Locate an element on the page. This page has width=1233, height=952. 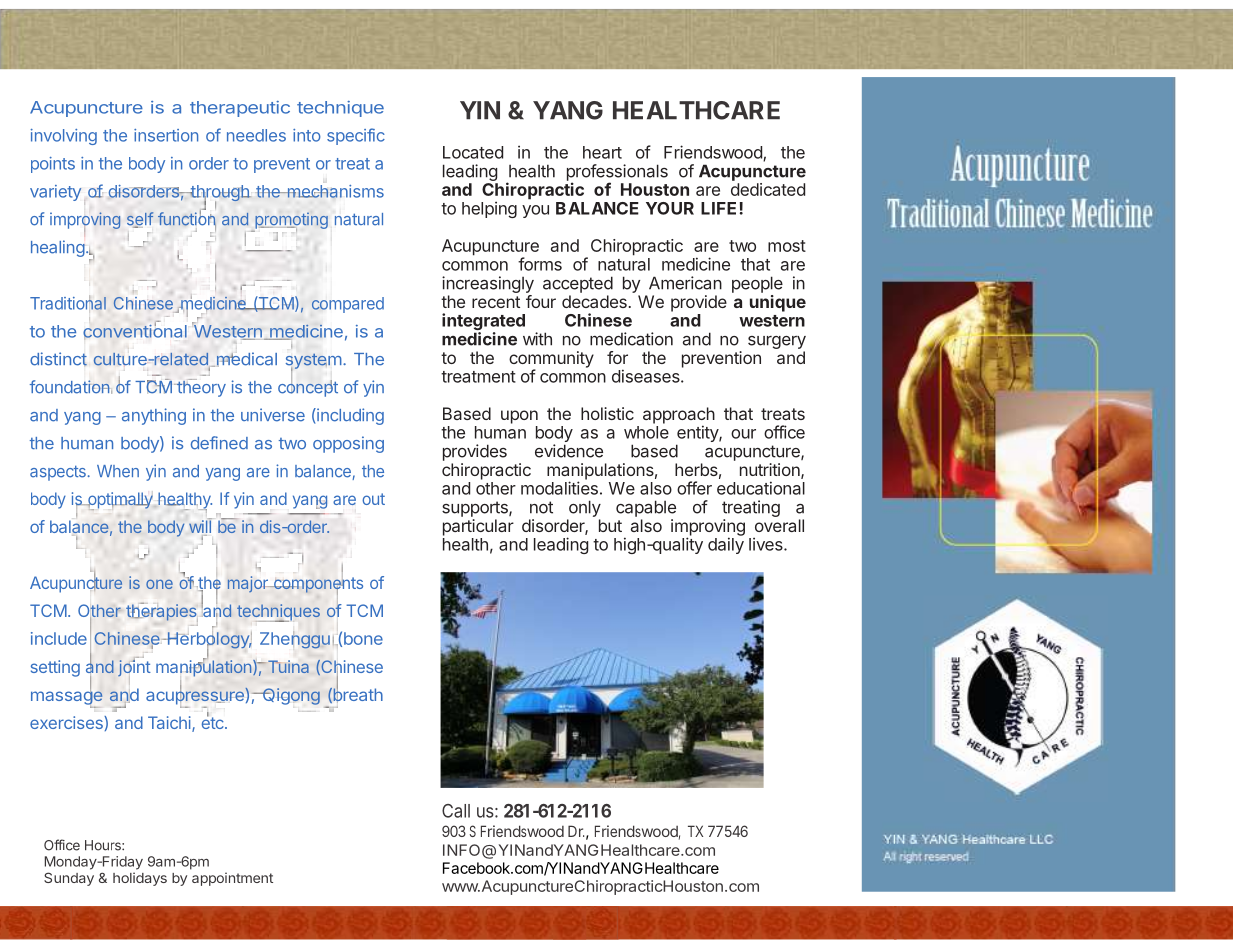
specific is located at coordinates (356, 136).
